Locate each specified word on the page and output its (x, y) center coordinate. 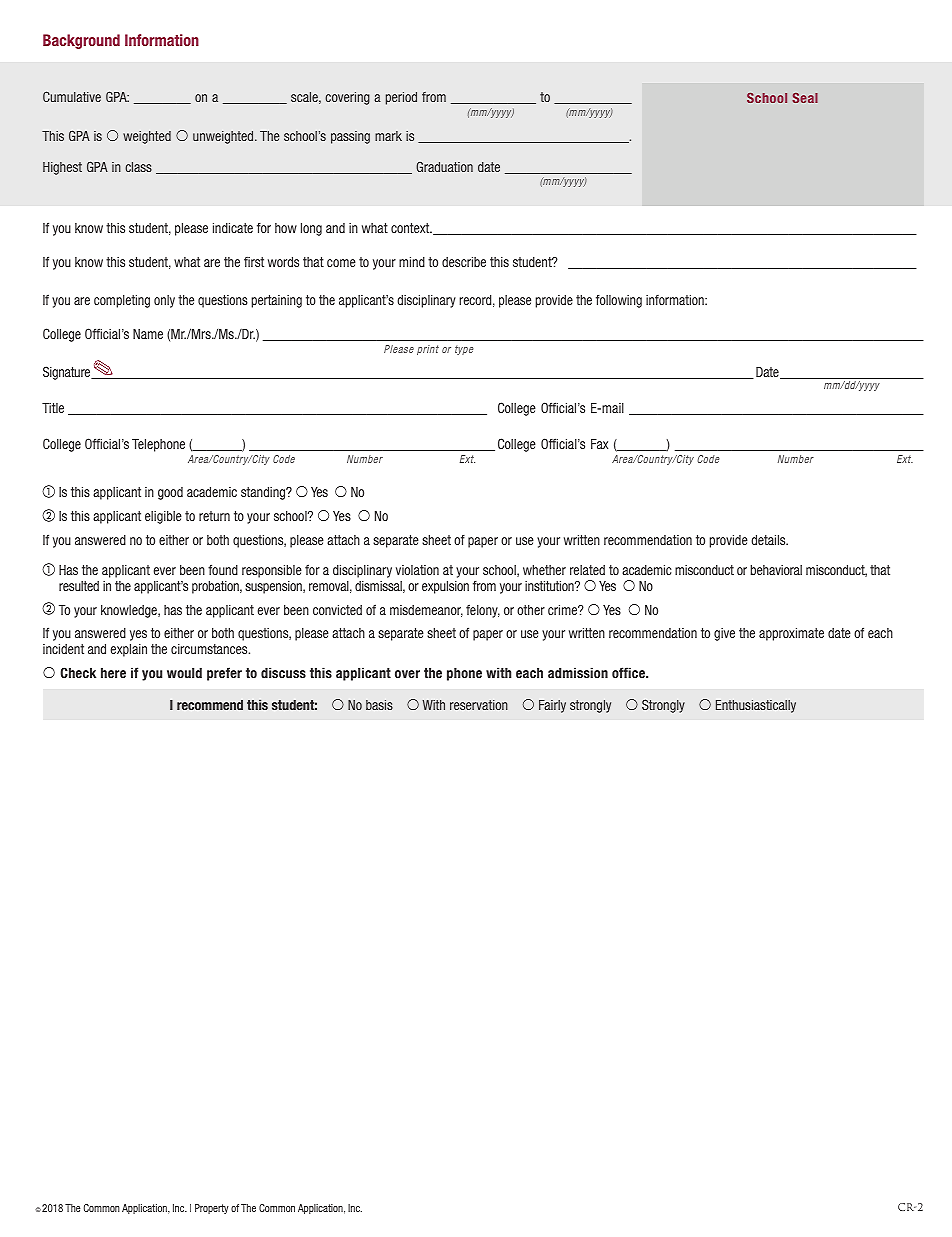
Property (212, 1209)
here (113, 673)
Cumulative (72, 96)
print (428, 350)
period (401, 98)
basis (379, 705)
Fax (599, 444)
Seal (805, 98)
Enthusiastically (756, 706)
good (170, 493)
